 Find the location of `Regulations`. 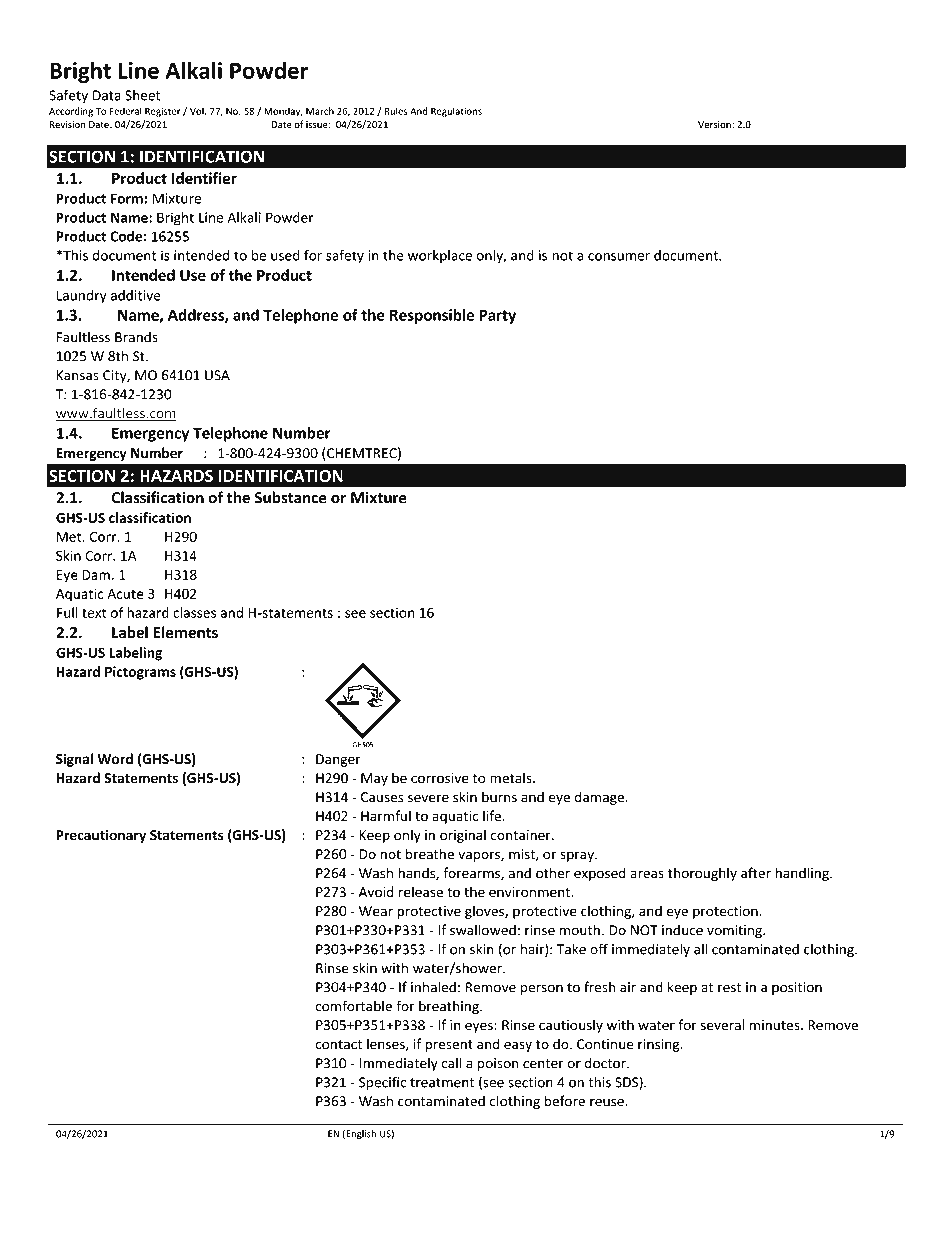

Regulations is located at coordinates (456, 112).
